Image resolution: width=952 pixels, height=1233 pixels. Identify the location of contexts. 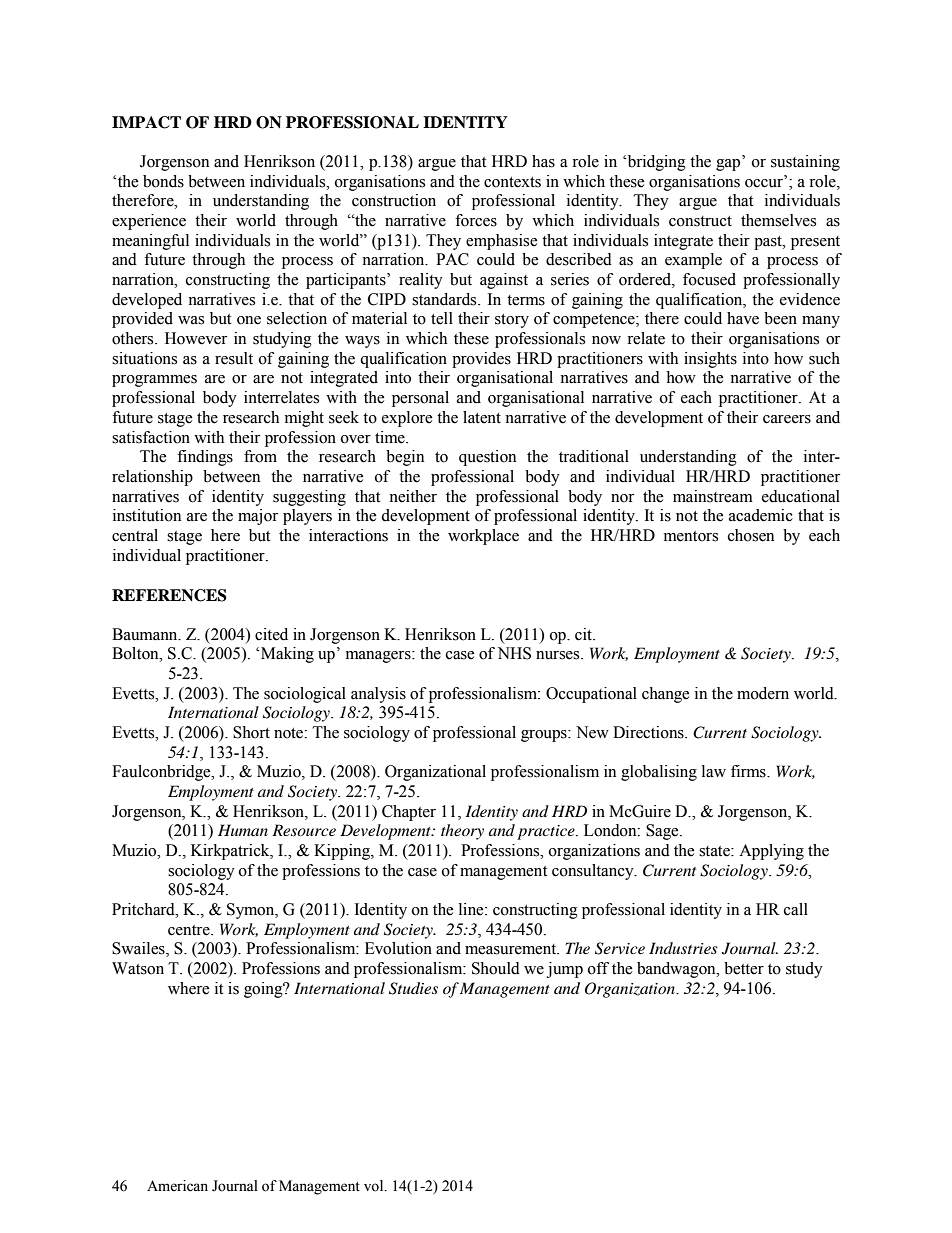
(512, 182).
